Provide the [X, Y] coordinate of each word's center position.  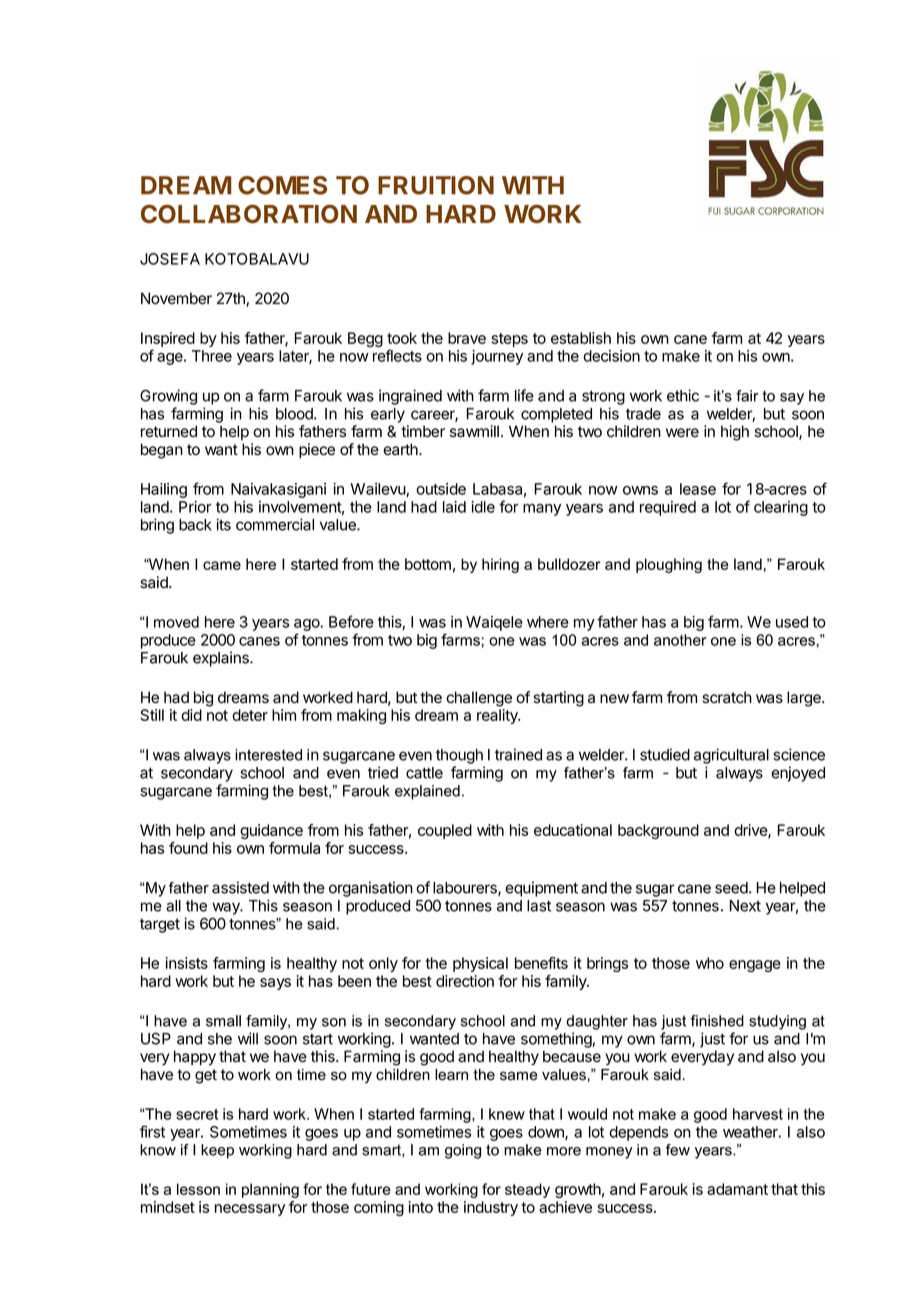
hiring [500, 565]
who [710, 963]
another [680, 640]
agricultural [731, 756]
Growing [168, 397]
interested [268, 755]
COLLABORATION [249, 213]
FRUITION [436, 185]
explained [427, 792]
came [222, 565]
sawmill [474, 431]
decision [611, 356]
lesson [198, 1189]
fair [747, 396]
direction [465, 981]
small [223, 1021]
